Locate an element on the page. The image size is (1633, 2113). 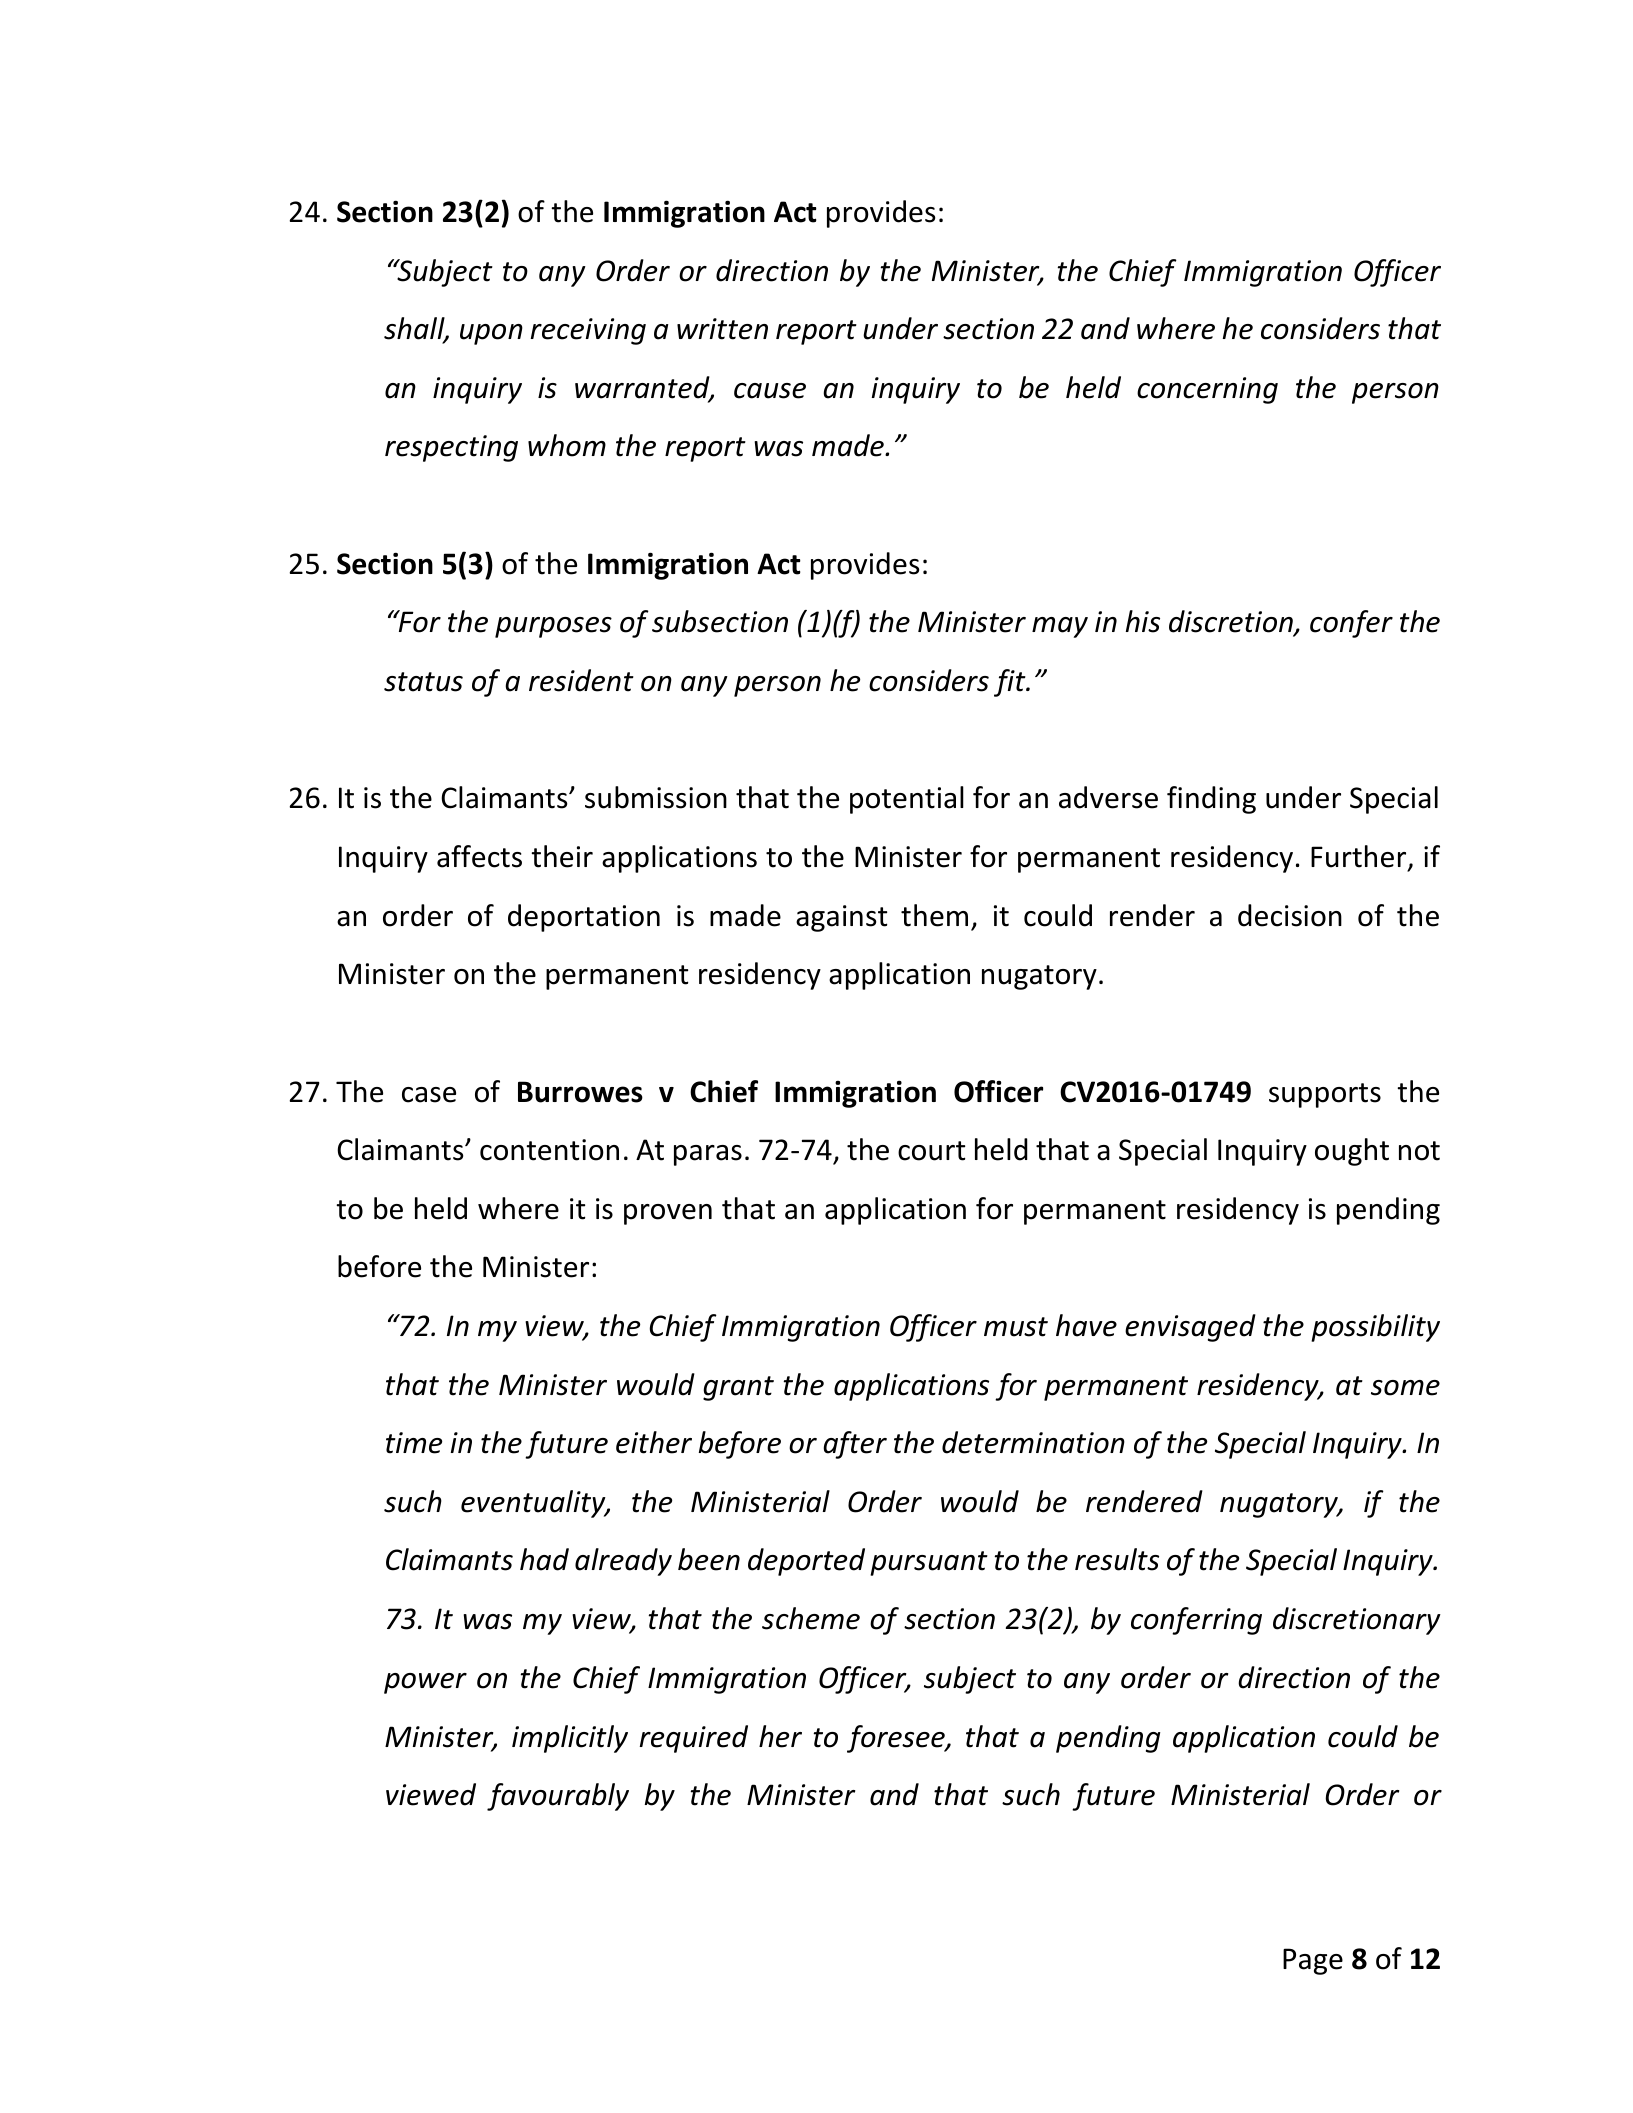
ought is located at coordinates (1352, 1152).
